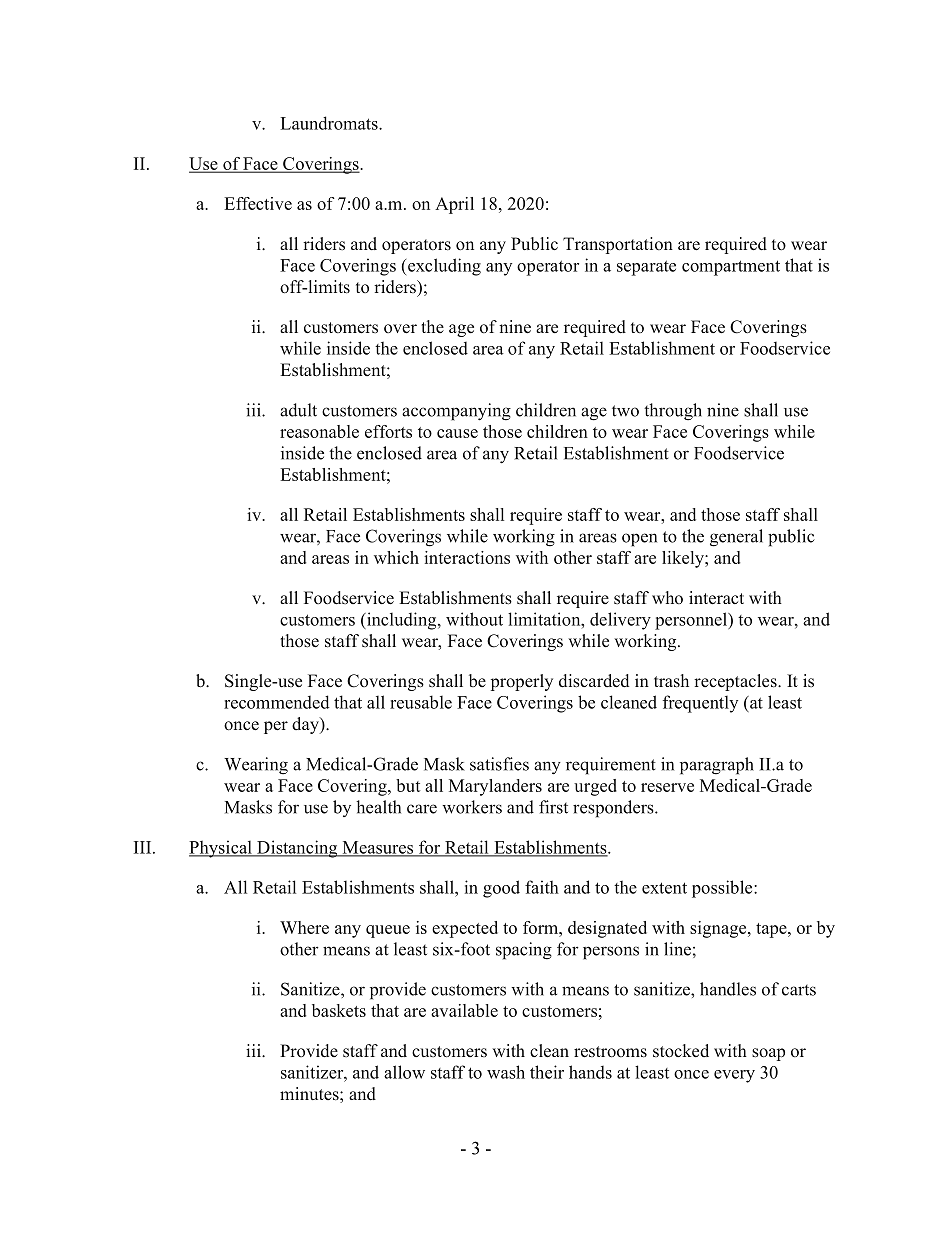 The height and width of the document is (1233, 952). I want to click on compartment, so click(731, 268).
